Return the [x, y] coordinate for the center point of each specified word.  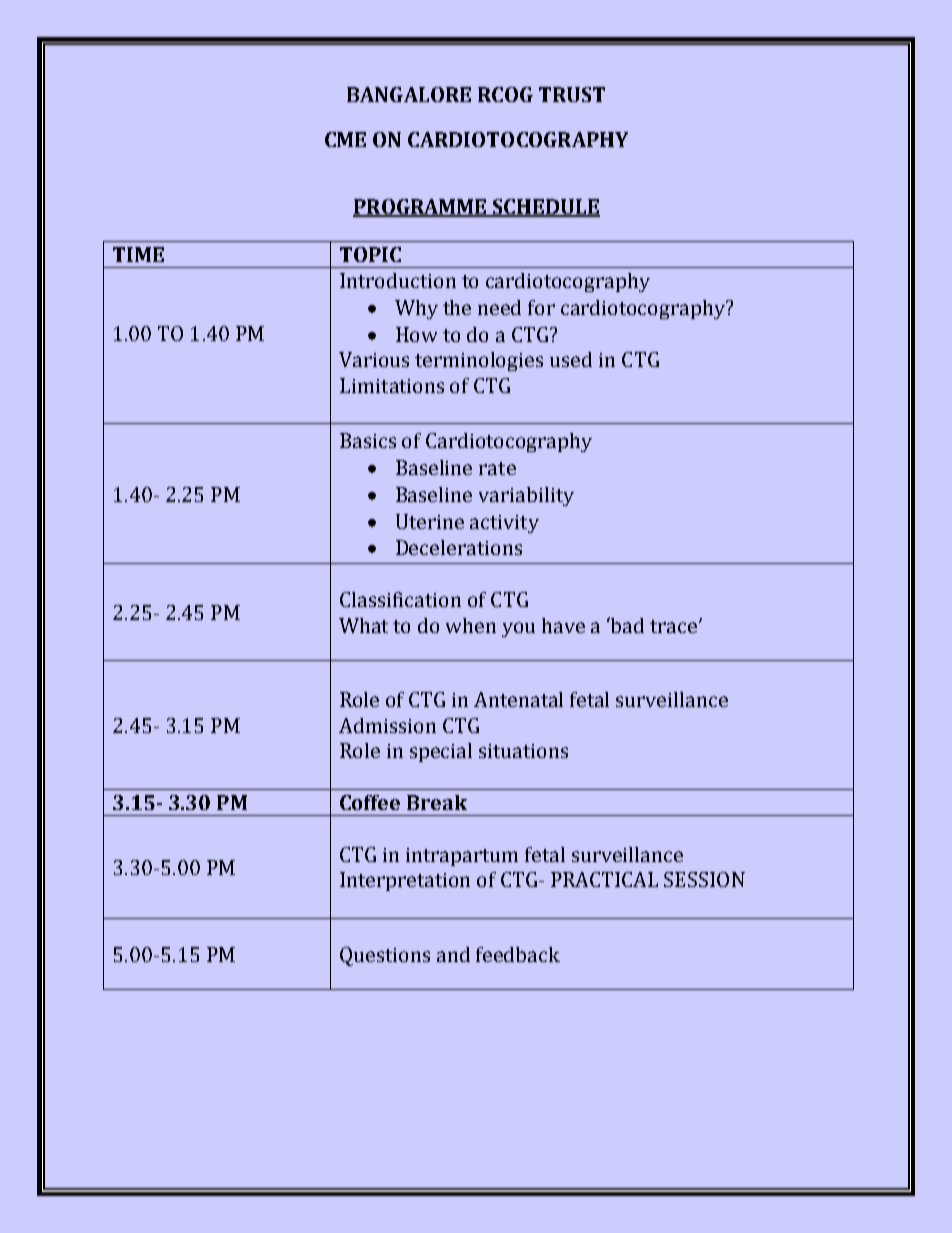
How [416, 334]
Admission [387, 725]
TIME [138, 254]
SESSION [704, 879]
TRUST [572, 94]
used [571, 359]
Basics [368, 440]
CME [345, 139]
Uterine [430, 521]
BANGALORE [409, 94]
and [453, 954]
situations [523, 751]
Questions [385, 956]
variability [526, 496]
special [441, 752]
